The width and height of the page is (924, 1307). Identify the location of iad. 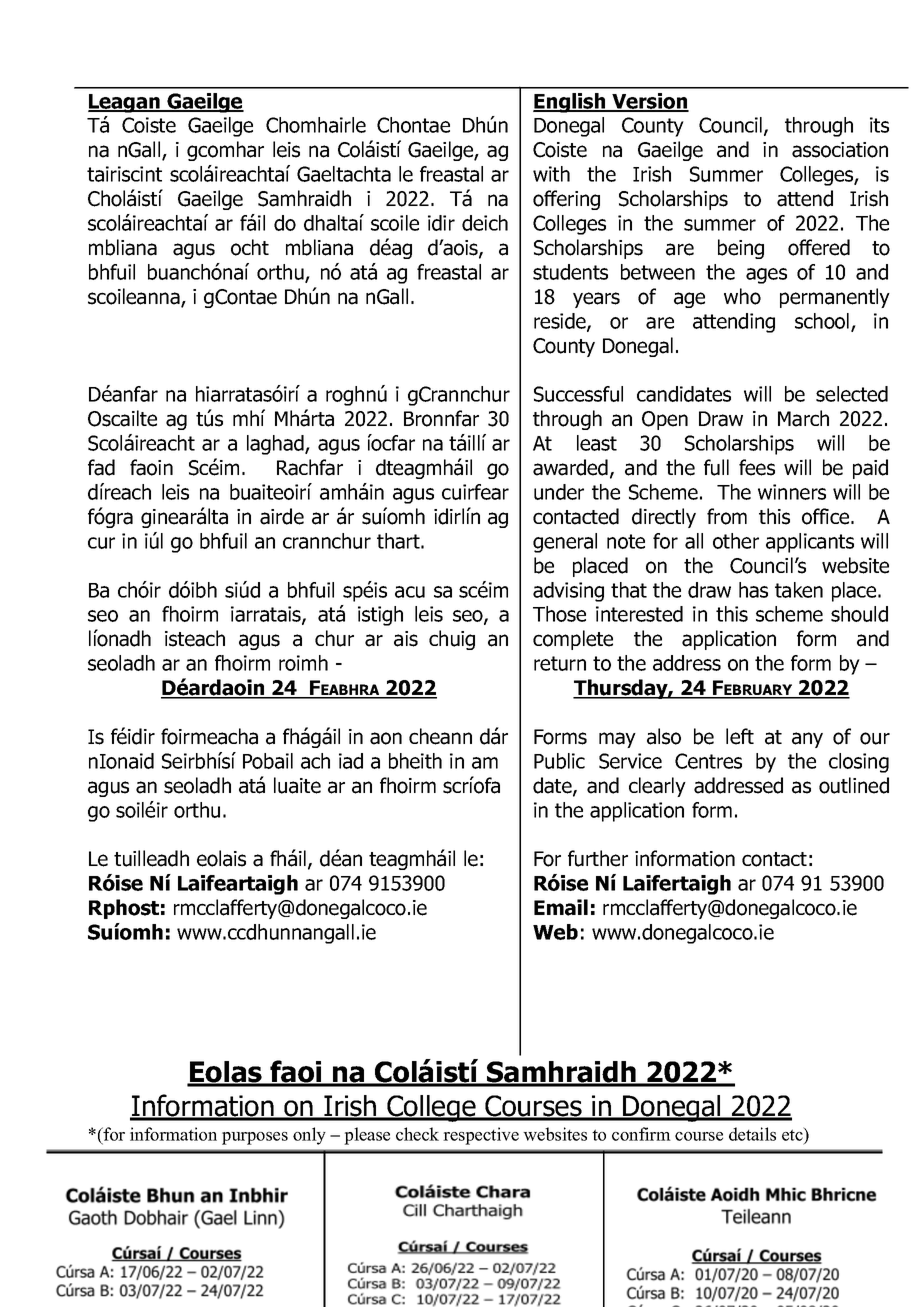
(351, 761).
